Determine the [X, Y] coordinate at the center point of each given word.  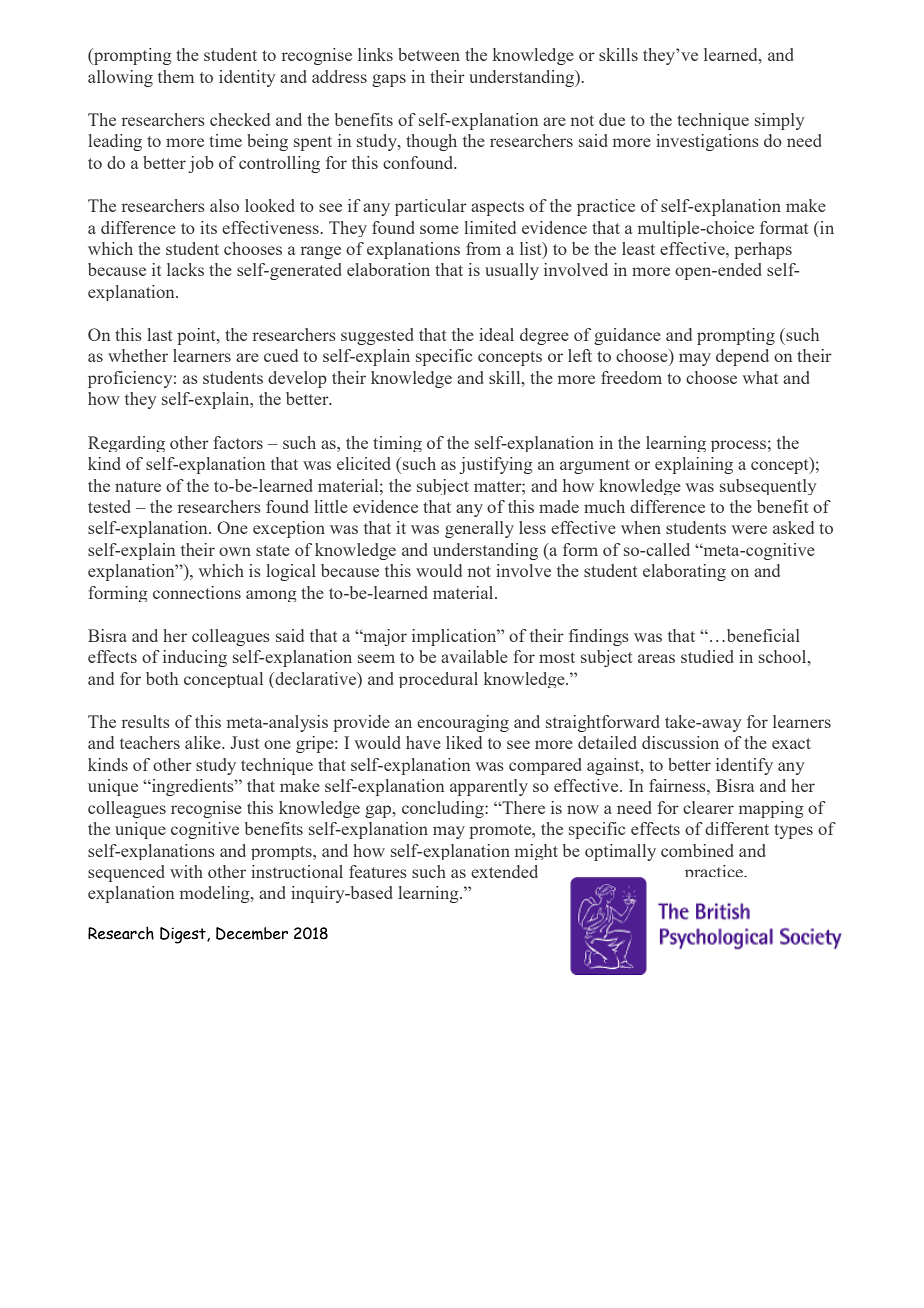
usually [512, 271]
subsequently [768, 487]
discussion [680, 742]
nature [138, 486]
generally [479, 529]
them [176, 76]
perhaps [763, 250]
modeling [216, 894]
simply [779, 121]
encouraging [463, 723]
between [429, 54]
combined [697, 850]
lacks [185, 269]
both [162, 678]
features [378, 871]
